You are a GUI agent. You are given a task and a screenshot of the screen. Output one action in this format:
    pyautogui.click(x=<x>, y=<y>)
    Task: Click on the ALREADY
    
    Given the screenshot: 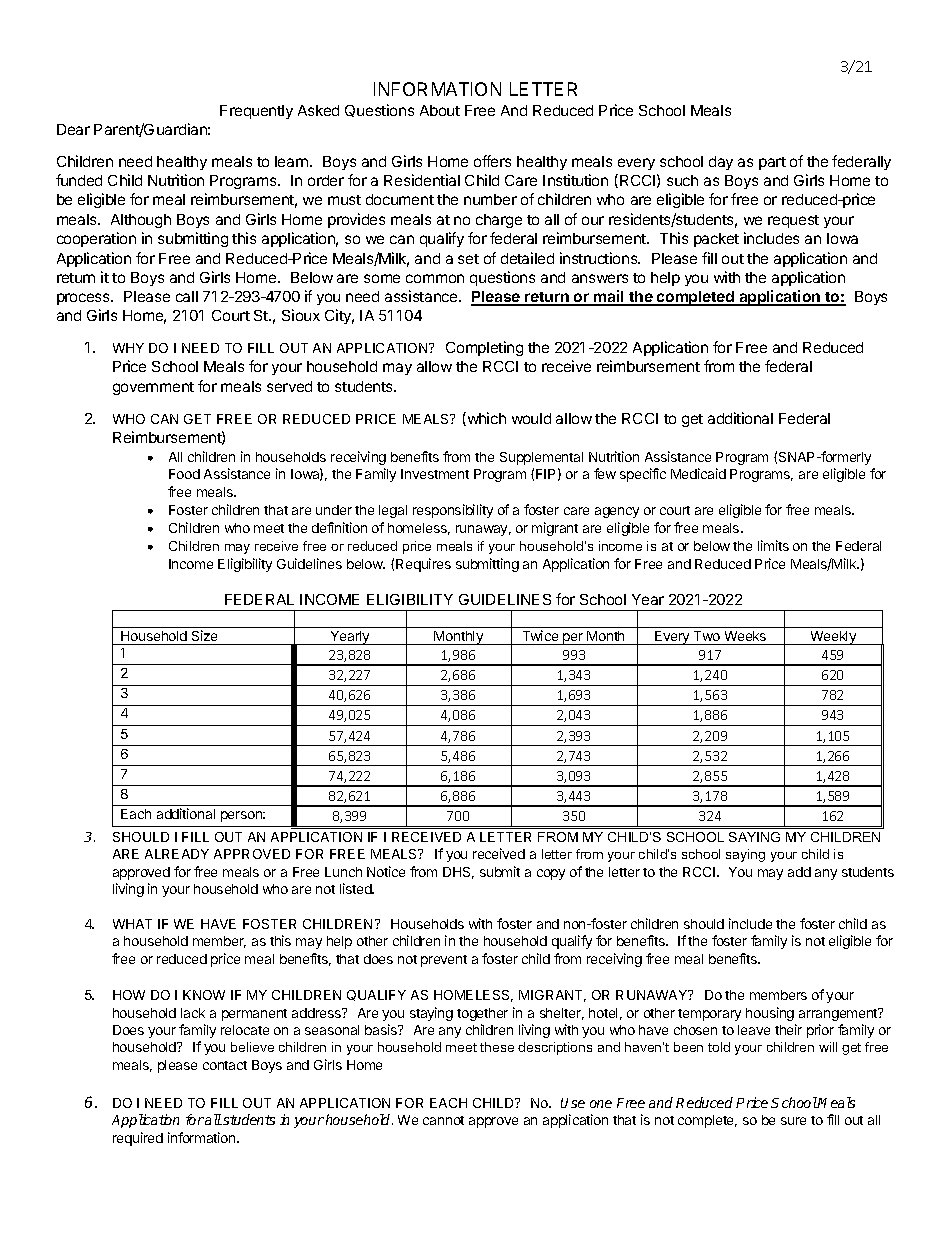 What is the action you would take?
    pyautogui.click(x=177, y=854)
